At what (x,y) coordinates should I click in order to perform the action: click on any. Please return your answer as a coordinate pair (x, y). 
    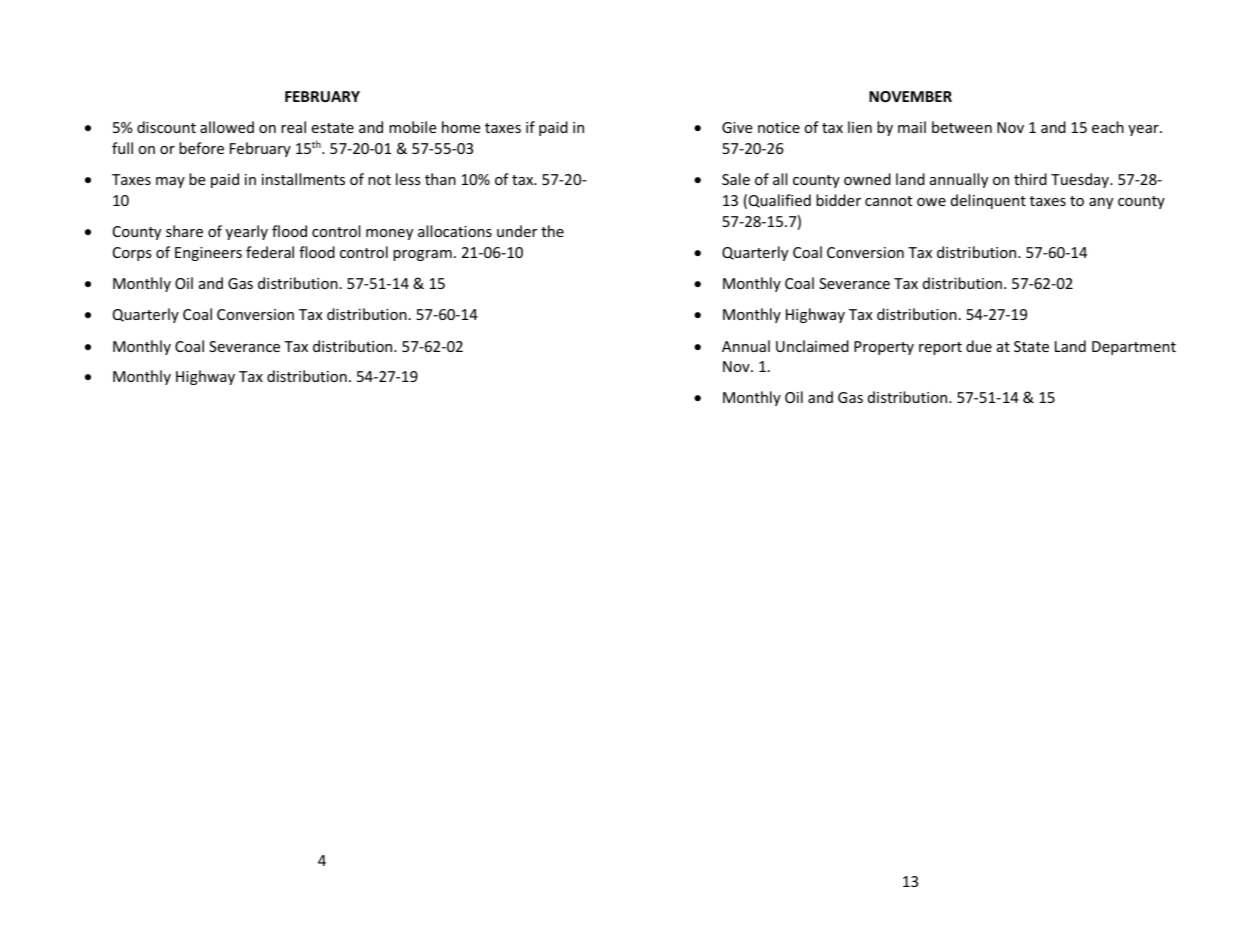
    Looking at the image, I should click on (1101, 203).
